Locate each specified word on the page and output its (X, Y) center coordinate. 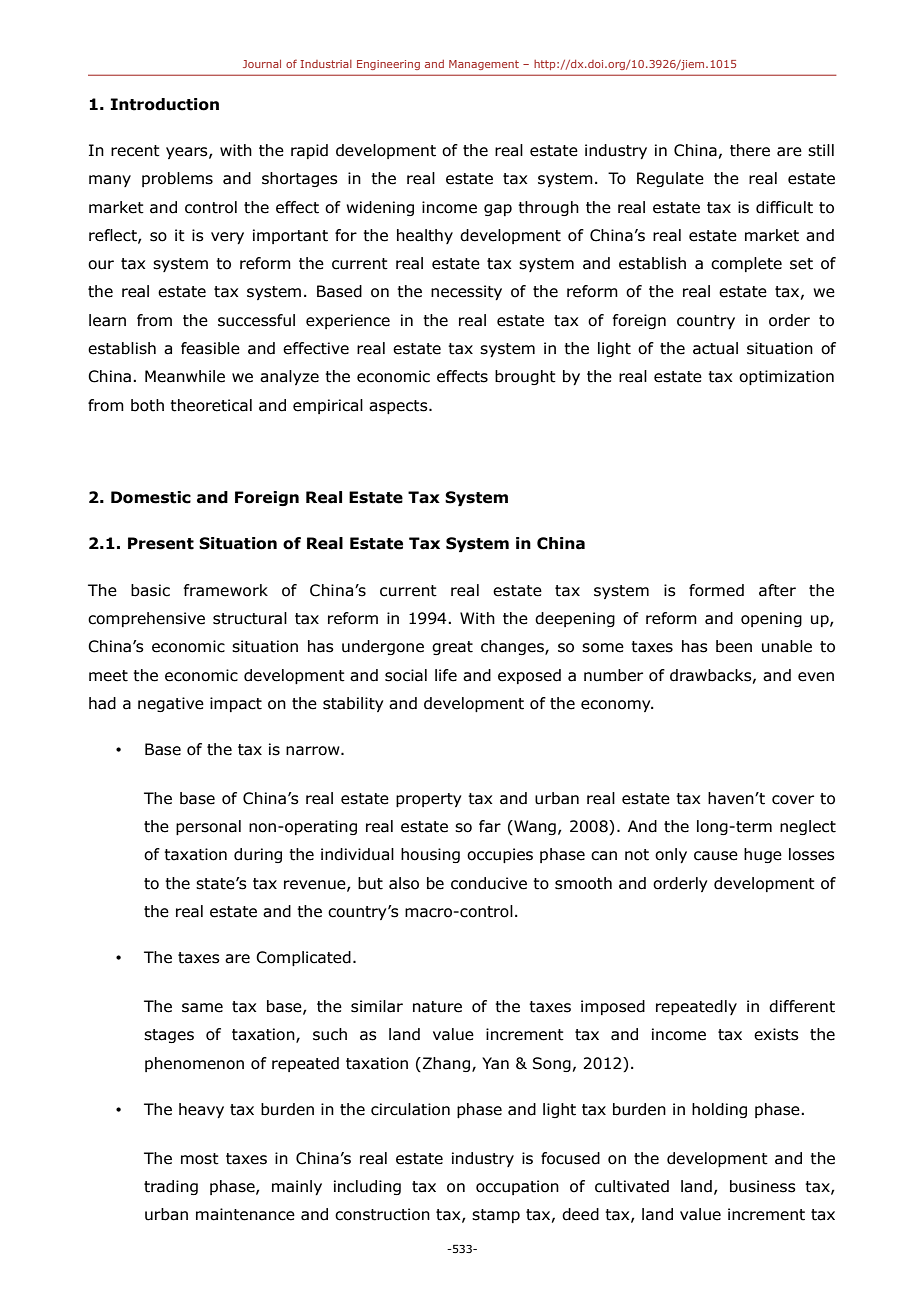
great (452, 648)
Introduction (165, 104)
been (734, 646)
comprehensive (146, 619)
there (750, 150)
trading (171, 1187)
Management (484, 65)
